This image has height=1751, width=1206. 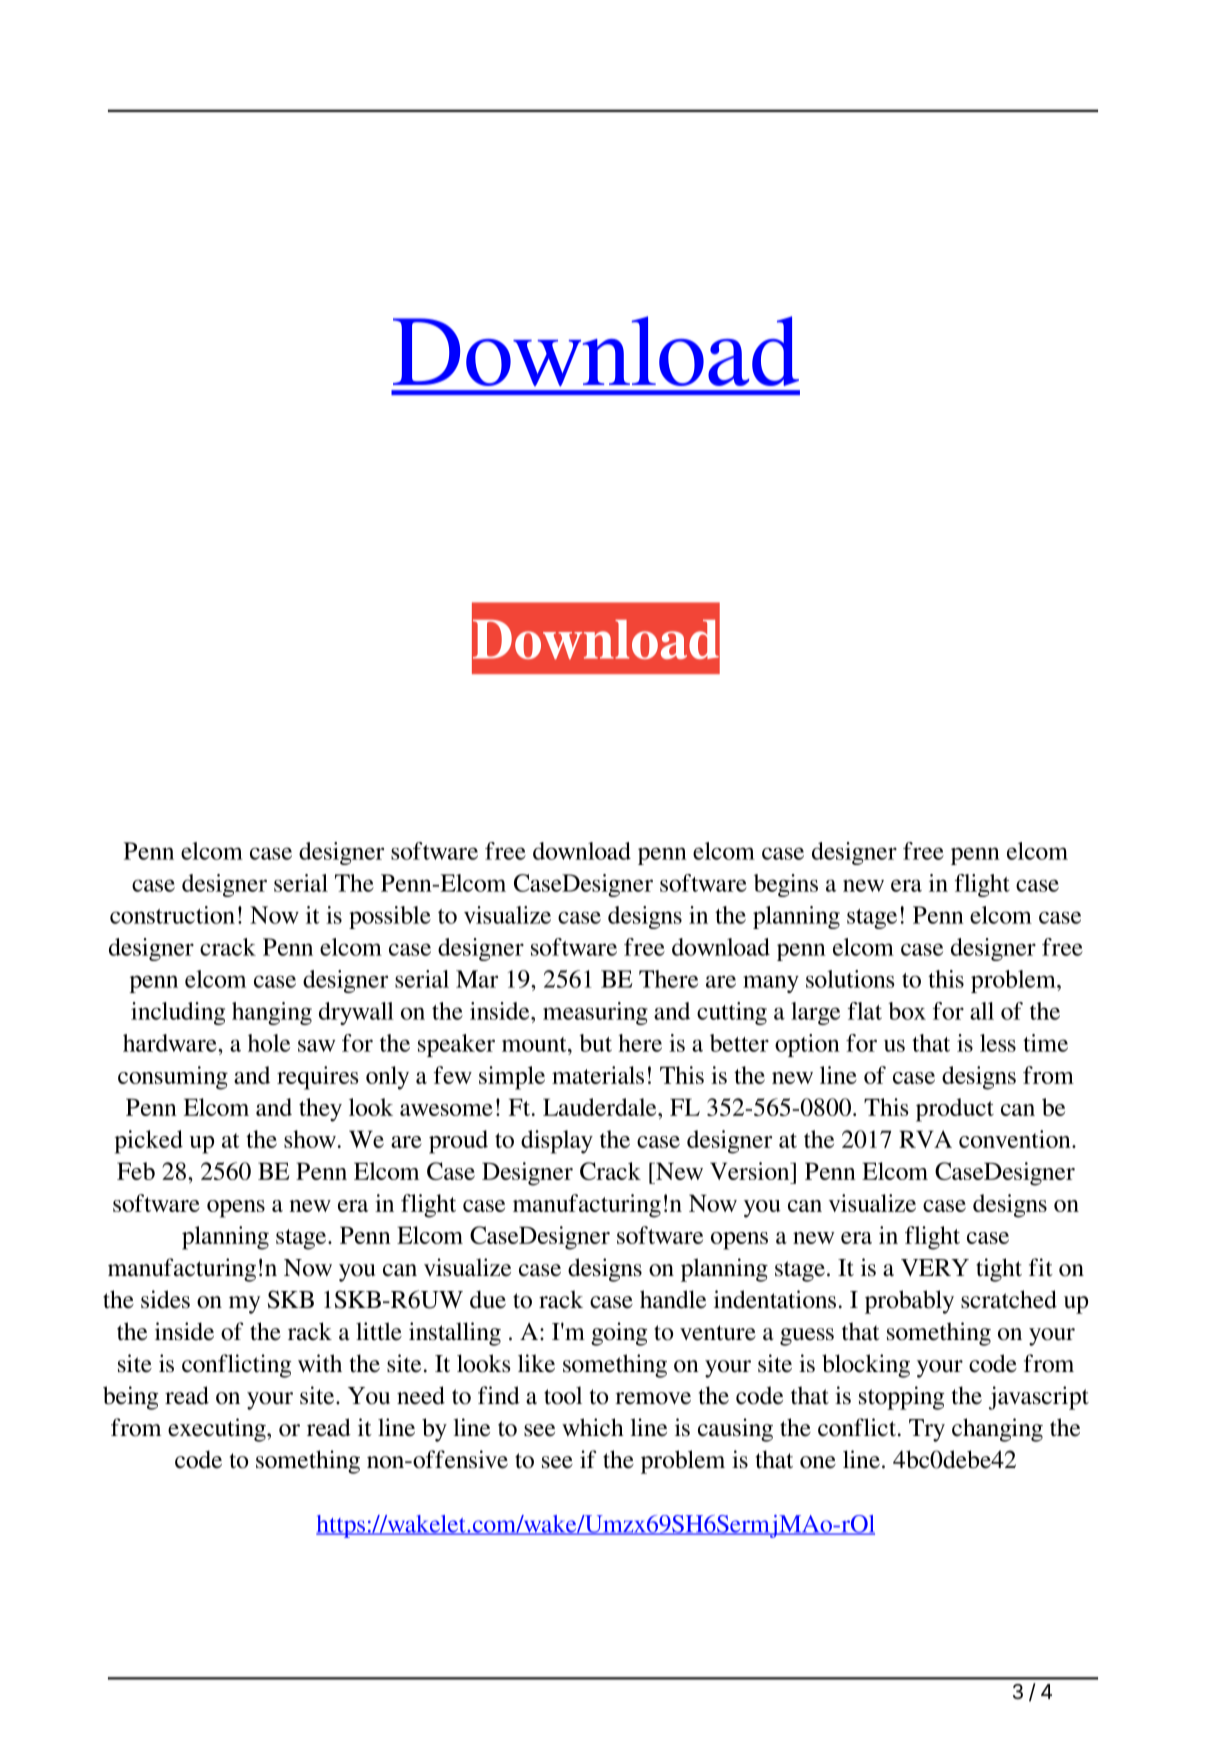 What do you see at coordinates (390, 917) in the image?
I see `possible` at bounding box center [390, 917].
